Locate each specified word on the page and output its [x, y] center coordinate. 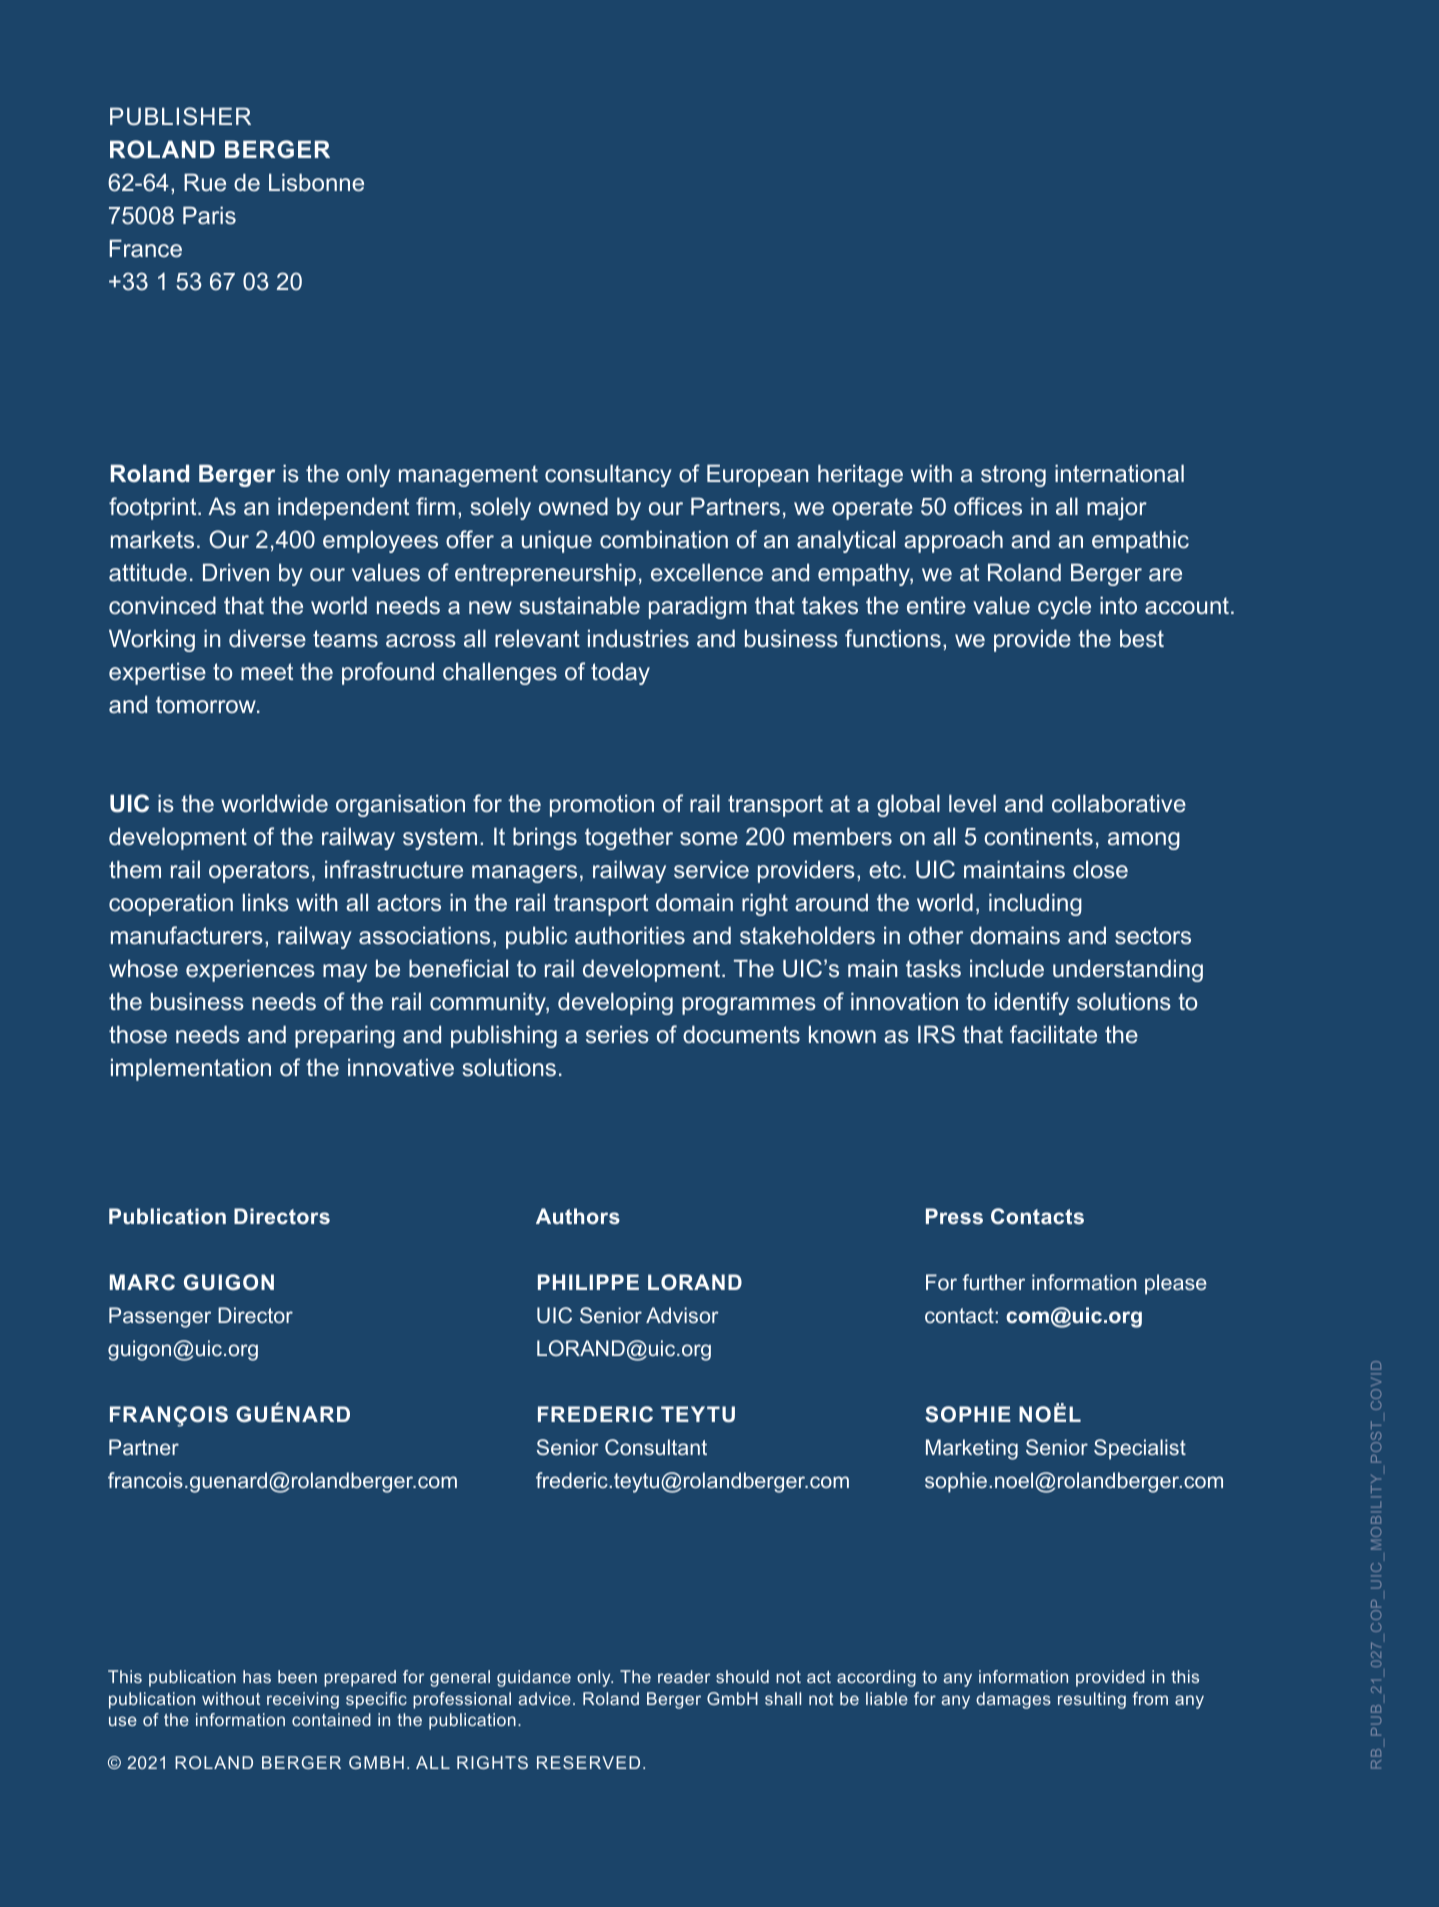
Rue [205, 182]
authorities [630, 935]
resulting [1092, 1700]
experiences [250, 970]
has [257, 1676]
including [1035, 904]
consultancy [608, 475]
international [1119, 473]
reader [684, 1676]
